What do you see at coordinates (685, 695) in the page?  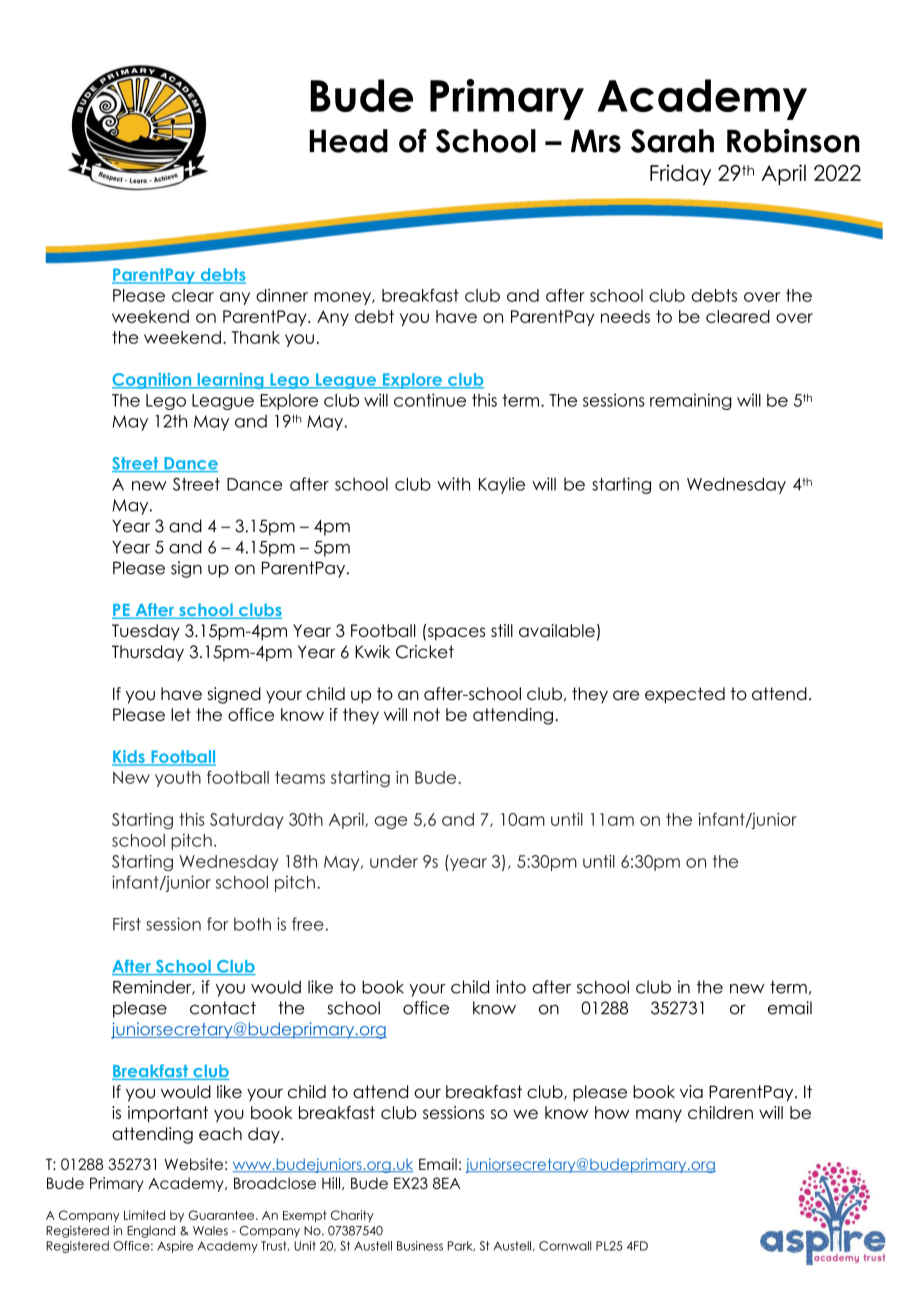 I see `expected` at bounding box center [685, 695].
